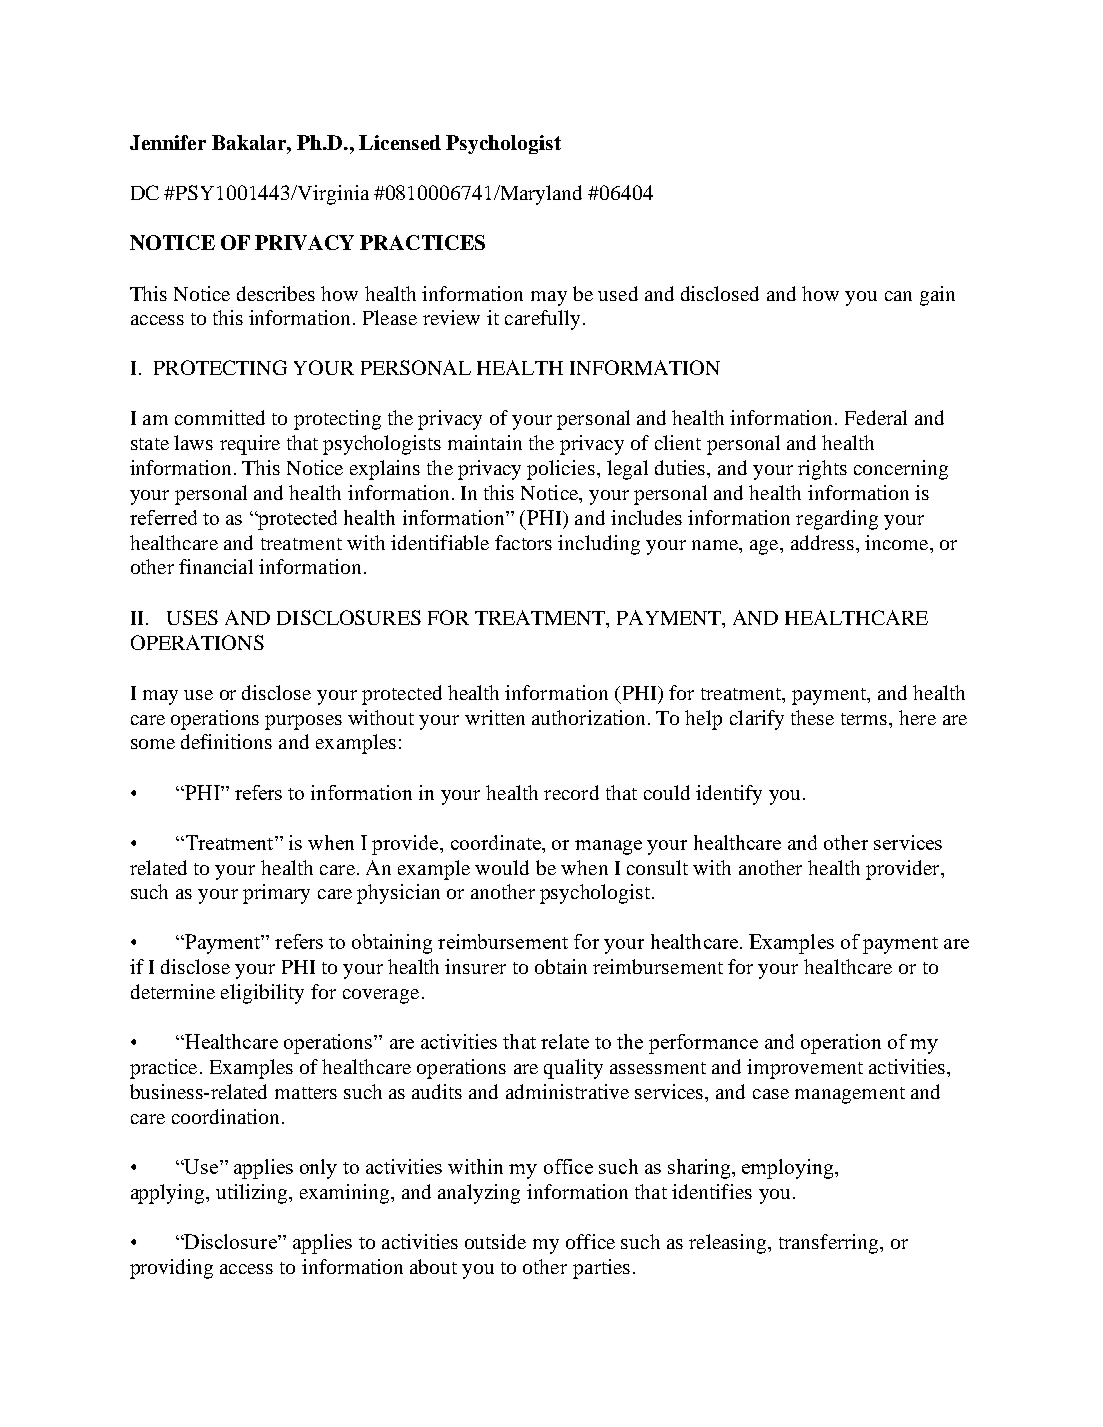 This image has height=1427, width=1103. What do you see at coordinates (475, 966) in the image?
I see `insurer` at bounding box center [475, 966].
